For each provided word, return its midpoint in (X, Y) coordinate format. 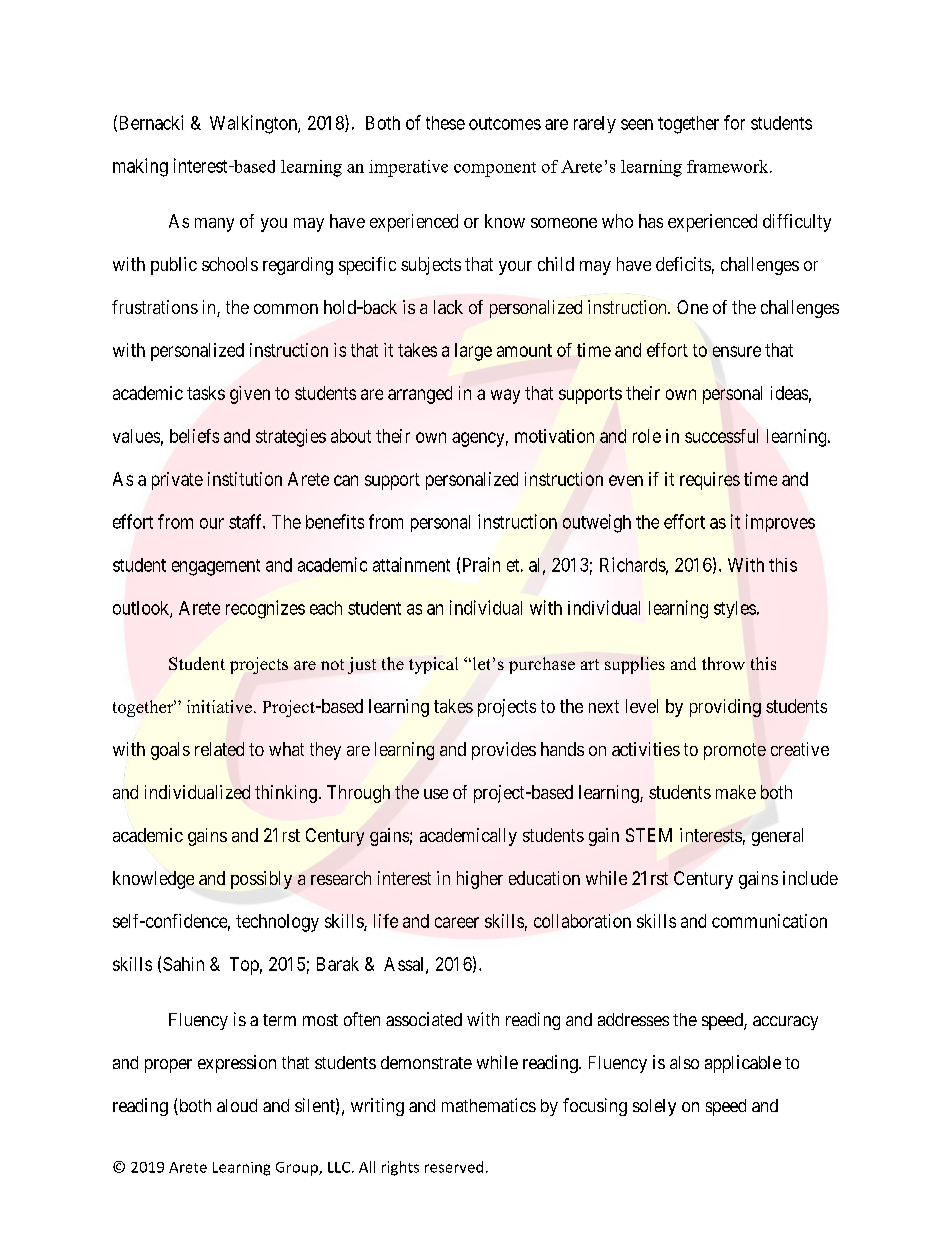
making (140, 167)
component (495, 169)
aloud (237, 1105)
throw (723, 663)
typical (433, 665)
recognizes (265, 609)
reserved (454, 1167)
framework (729, 166)
